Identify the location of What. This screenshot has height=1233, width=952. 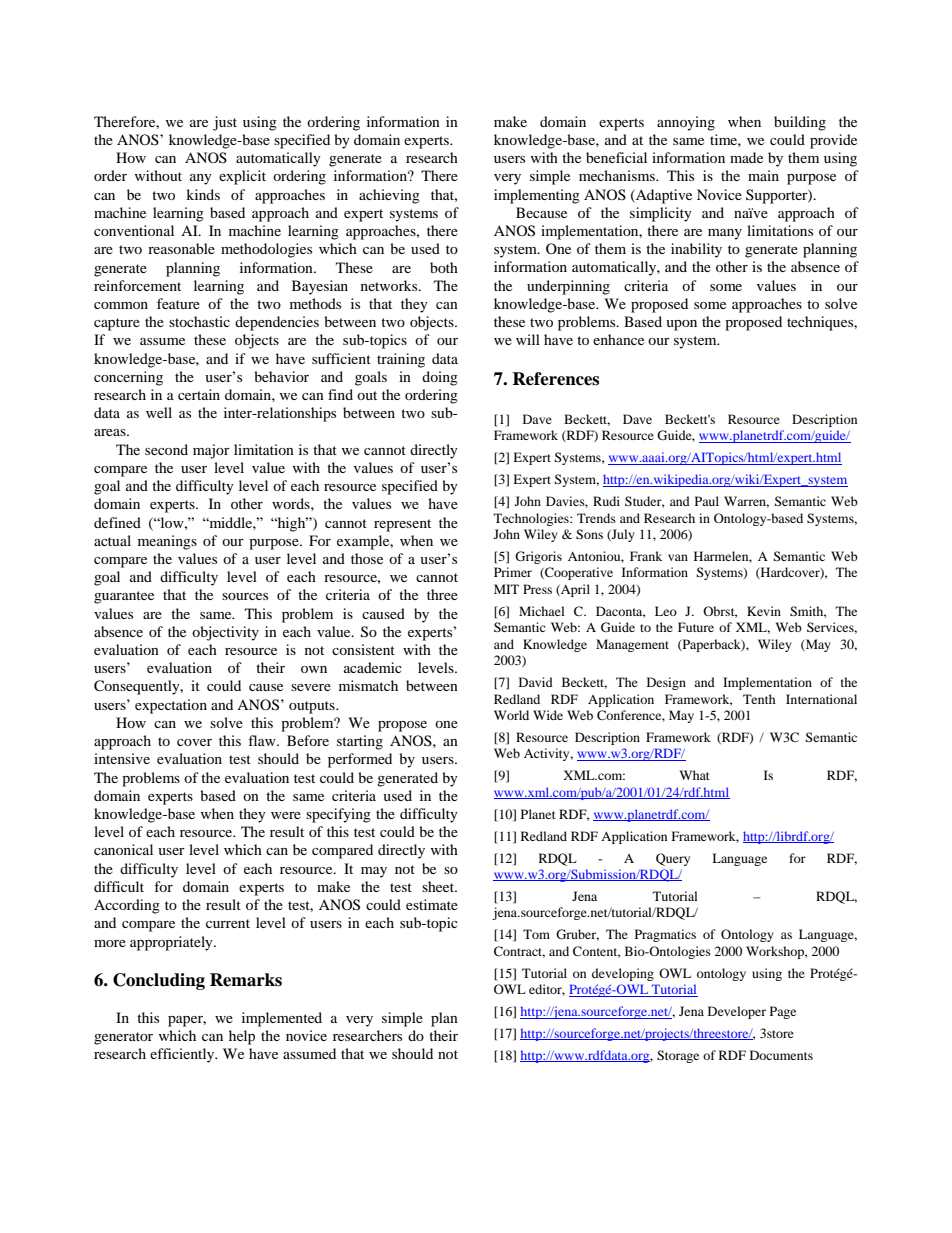
(694, 775).
